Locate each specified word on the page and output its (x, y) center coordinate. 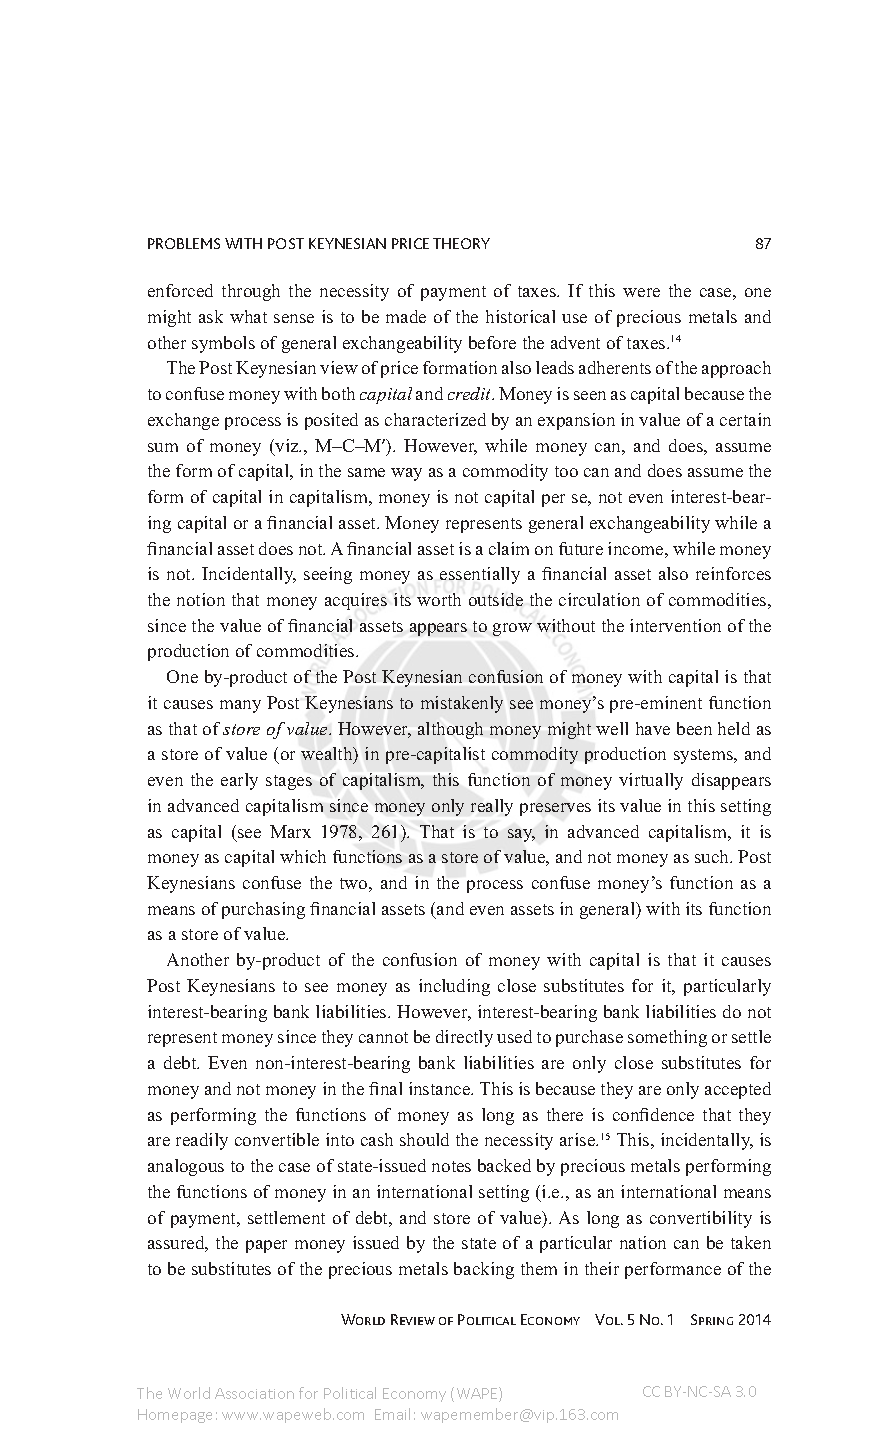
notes (451, 1166)
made (406, 316)
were (641, 292)
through (251, 292)
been (694, 728)
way (406, 474)
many (240, 706)
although (450, 730)
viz (287, 447)
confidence (653, 1114)
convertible (277, 1139)
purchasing (263, 910)
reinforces (733, 573)
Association (254, 1393)
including (454, 987)
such (713, 856)
